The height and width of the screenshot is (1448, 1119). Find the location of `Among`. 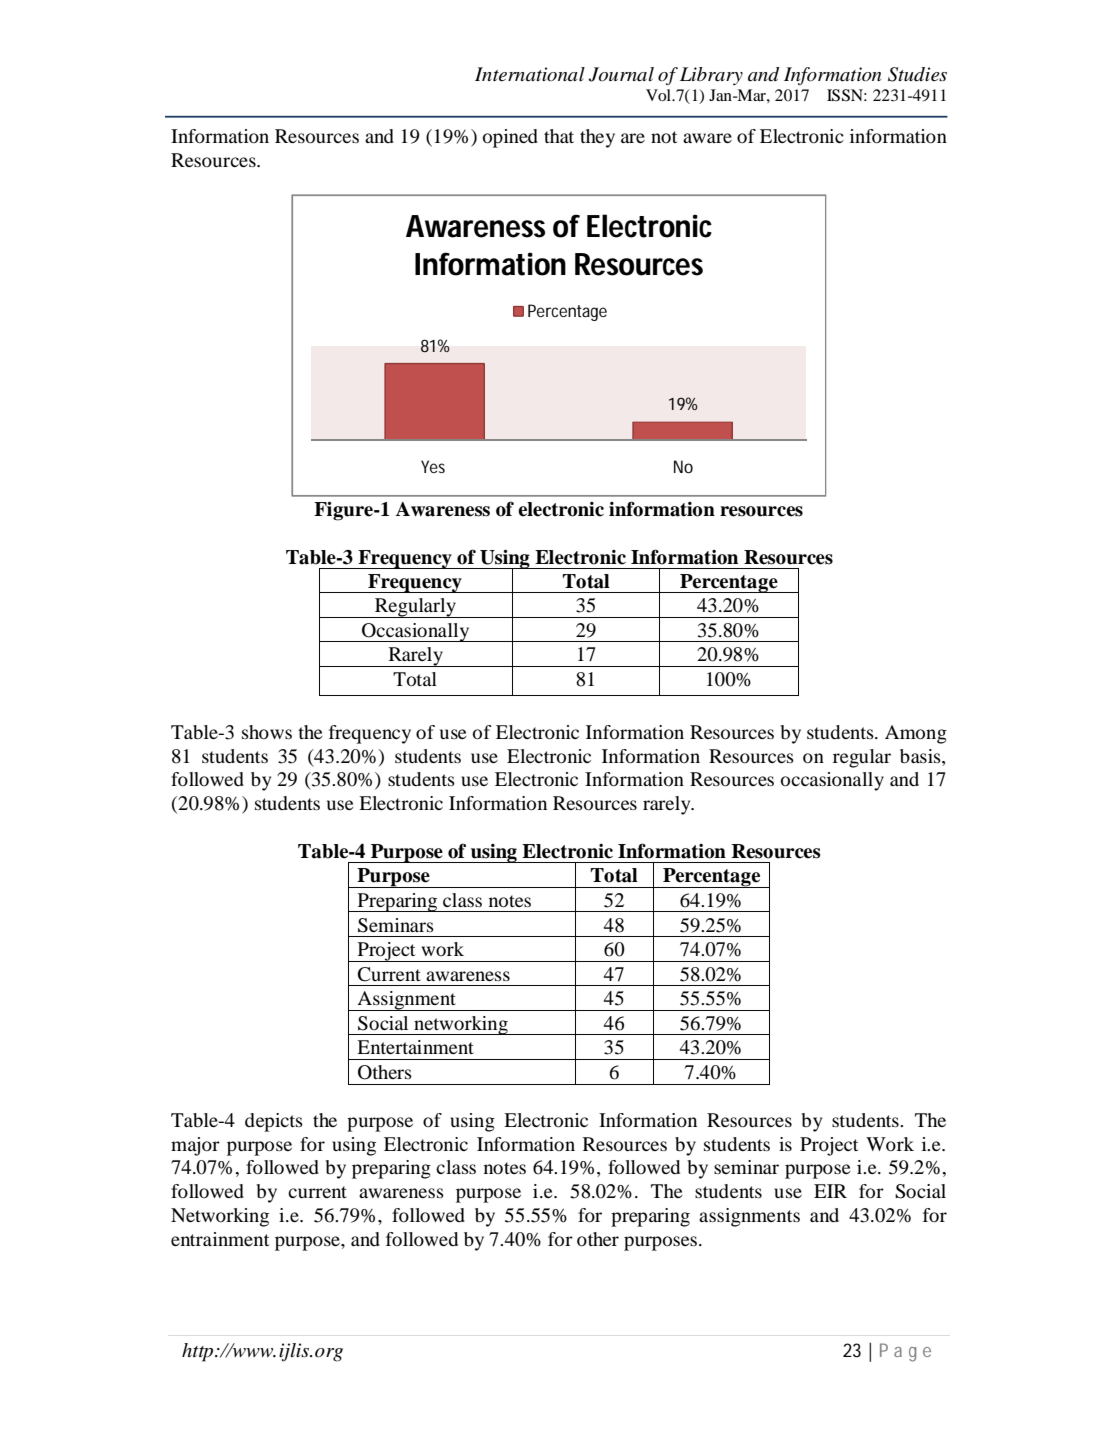

Among is located at coordinates (916, 734).
